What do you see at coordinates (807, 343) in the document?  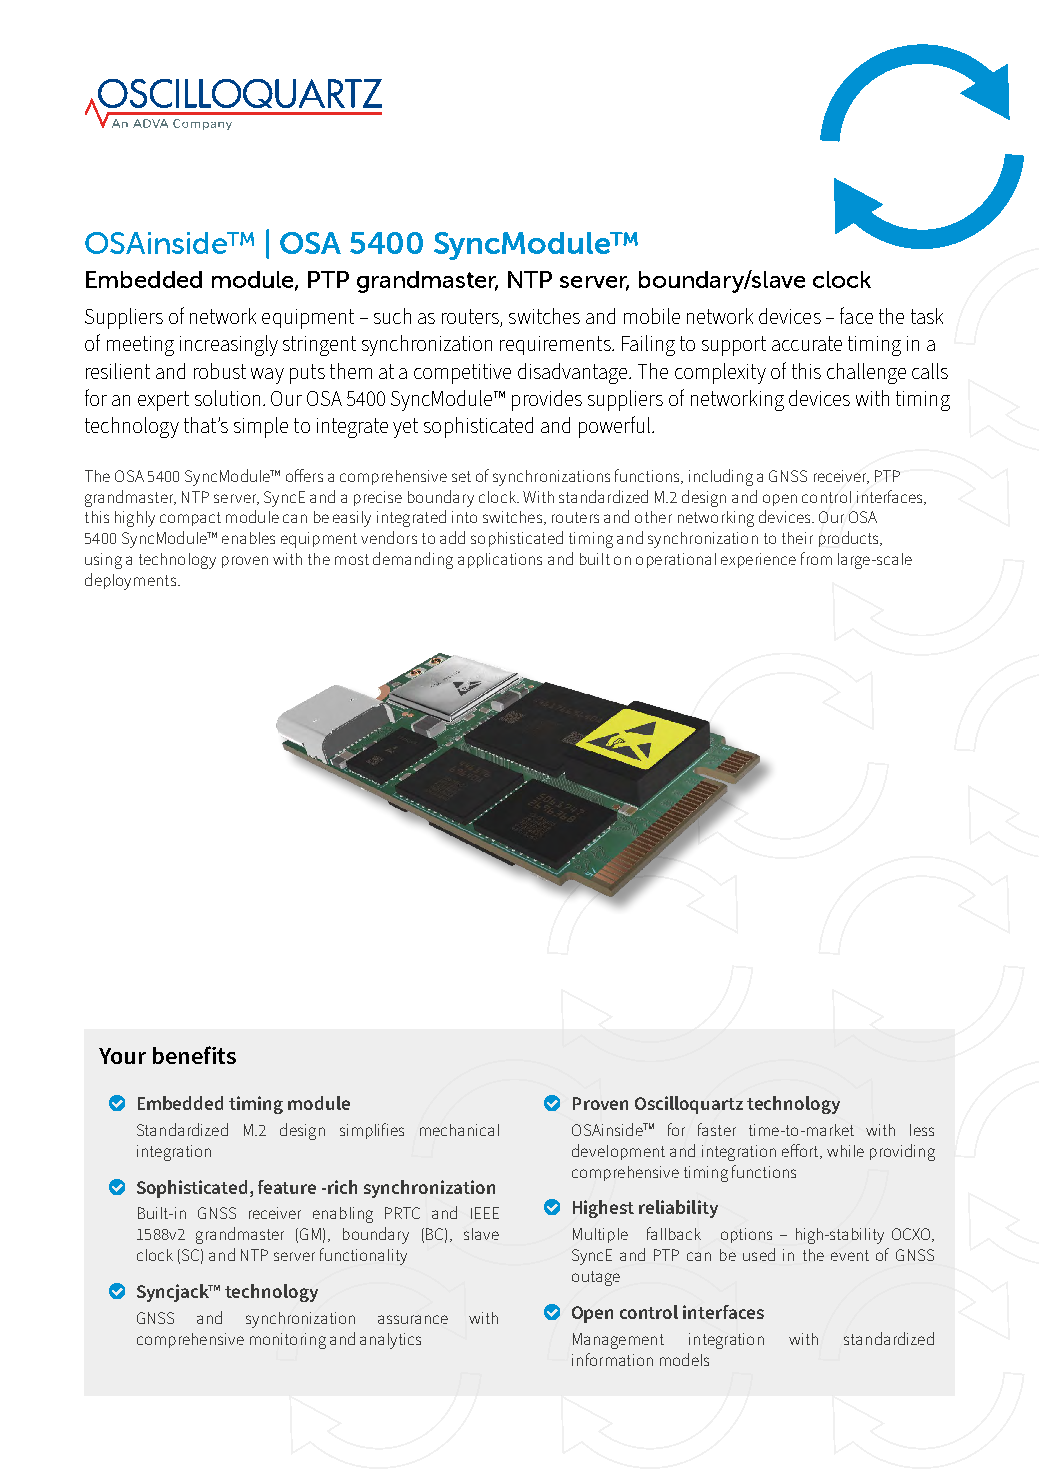 I see `accurate` at bounding box center [807, 343].
